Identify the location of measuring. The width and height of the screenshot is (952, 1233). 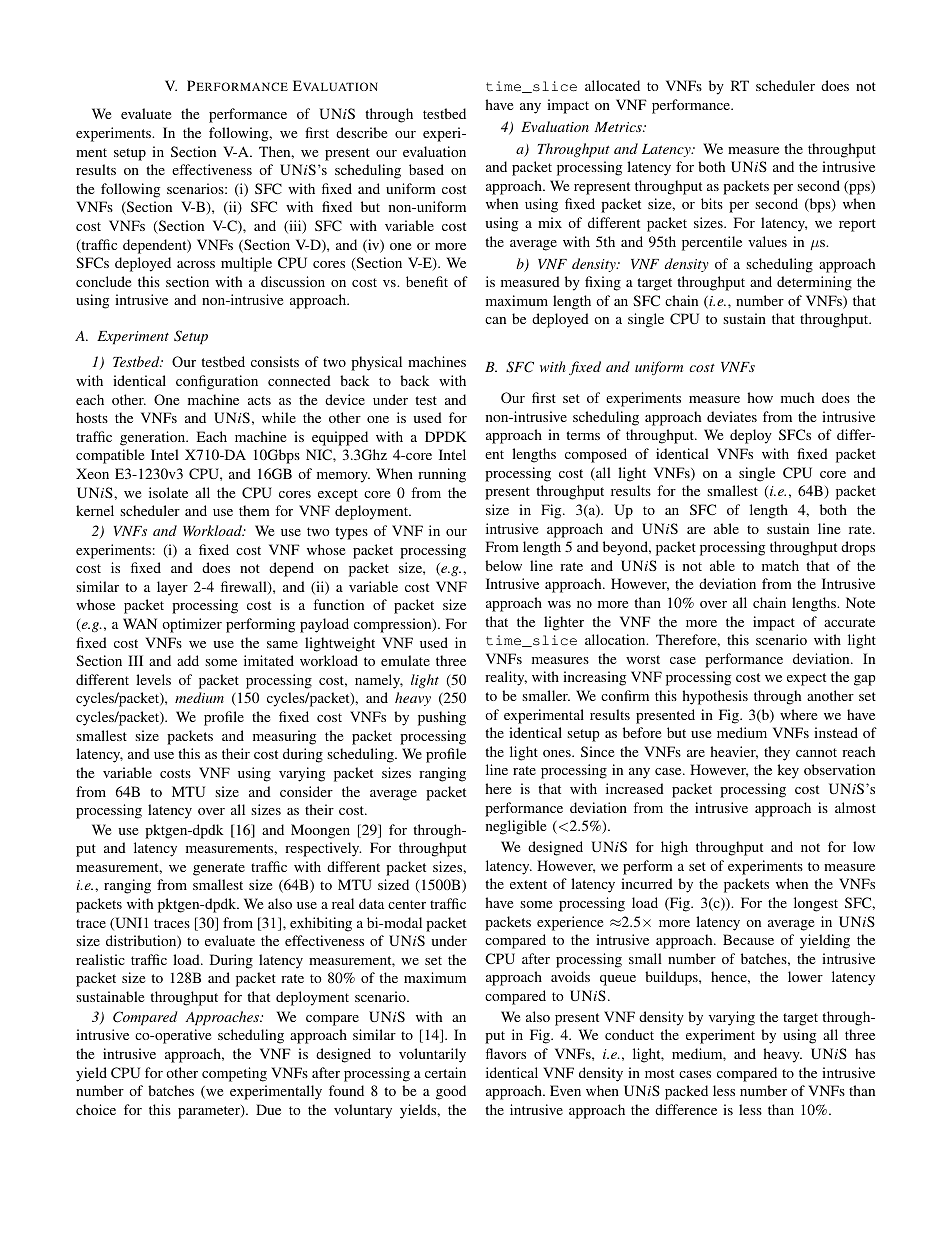
(284, 737).
